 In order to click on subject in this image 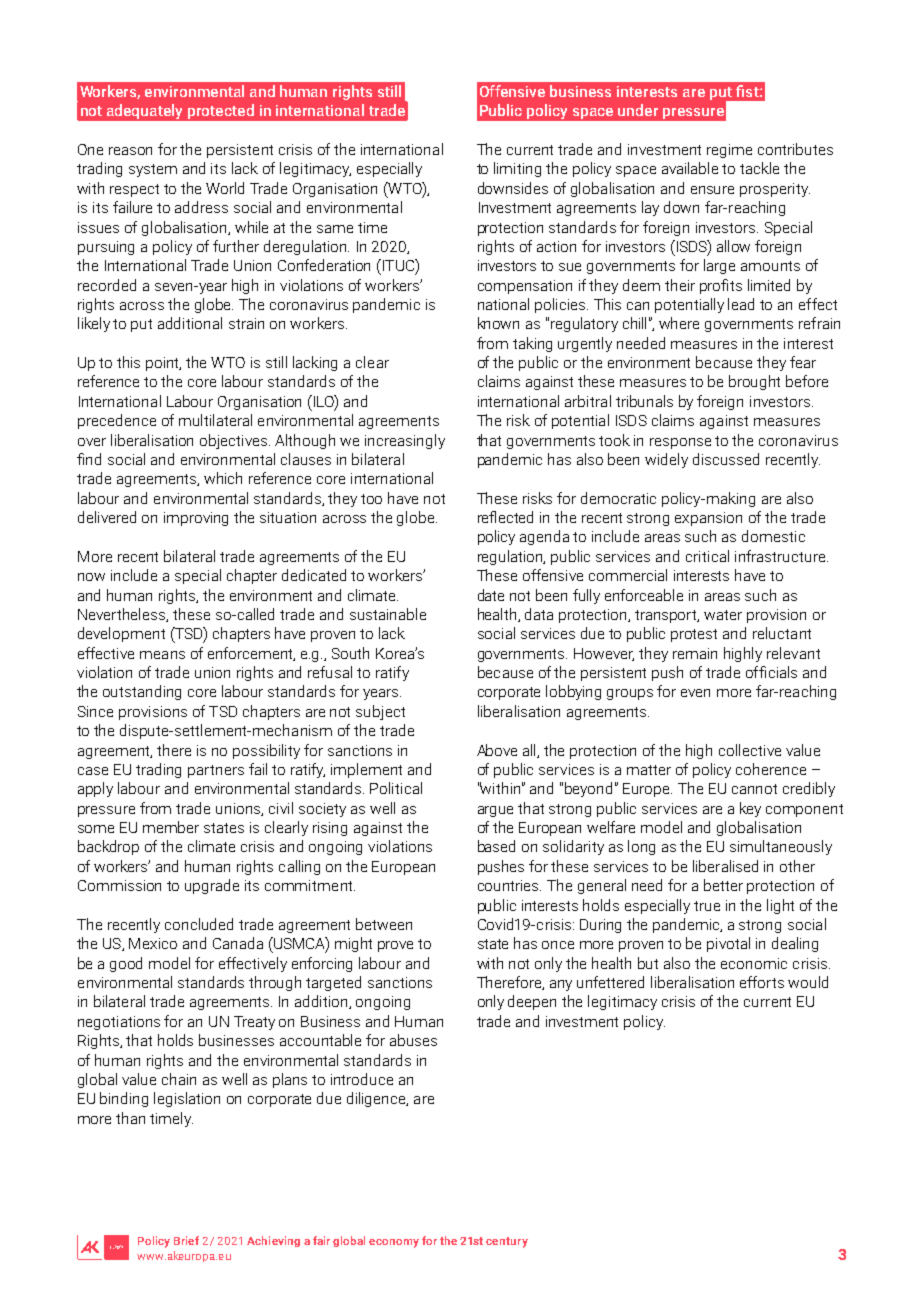, I will do `click(380, 712)`.
